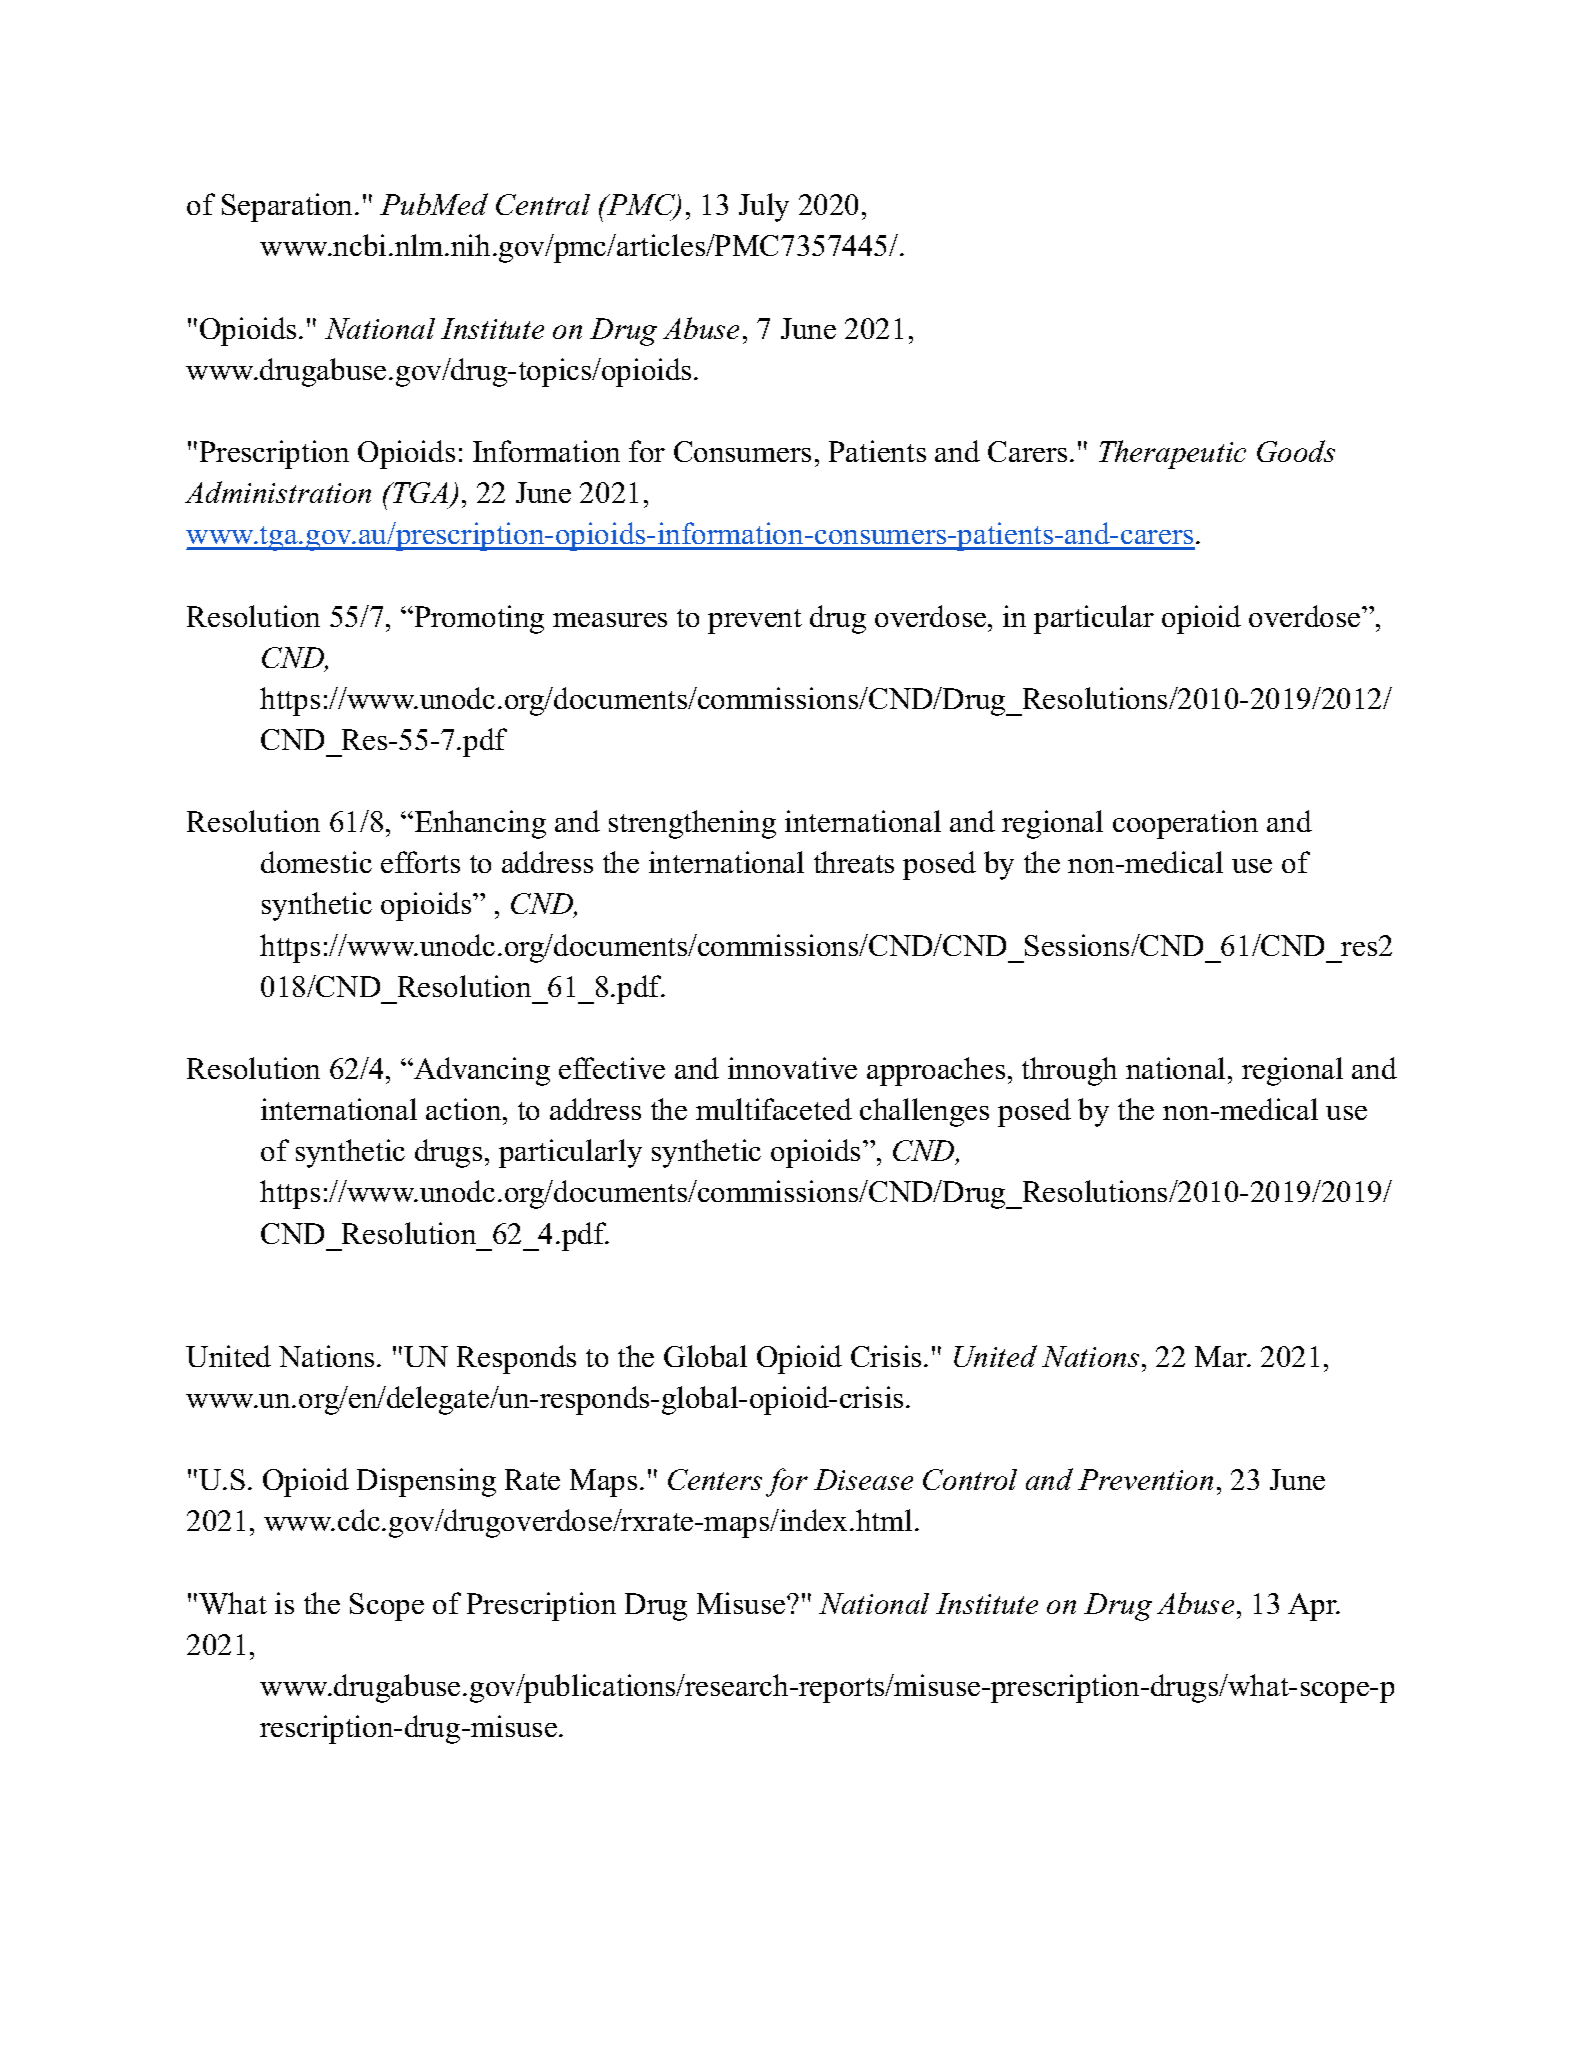 This document has width=1587, height=2053. What do you see at coordinates (1185, 824) in the document?
I see `cooperation` at bounding box center [1185, 824].
